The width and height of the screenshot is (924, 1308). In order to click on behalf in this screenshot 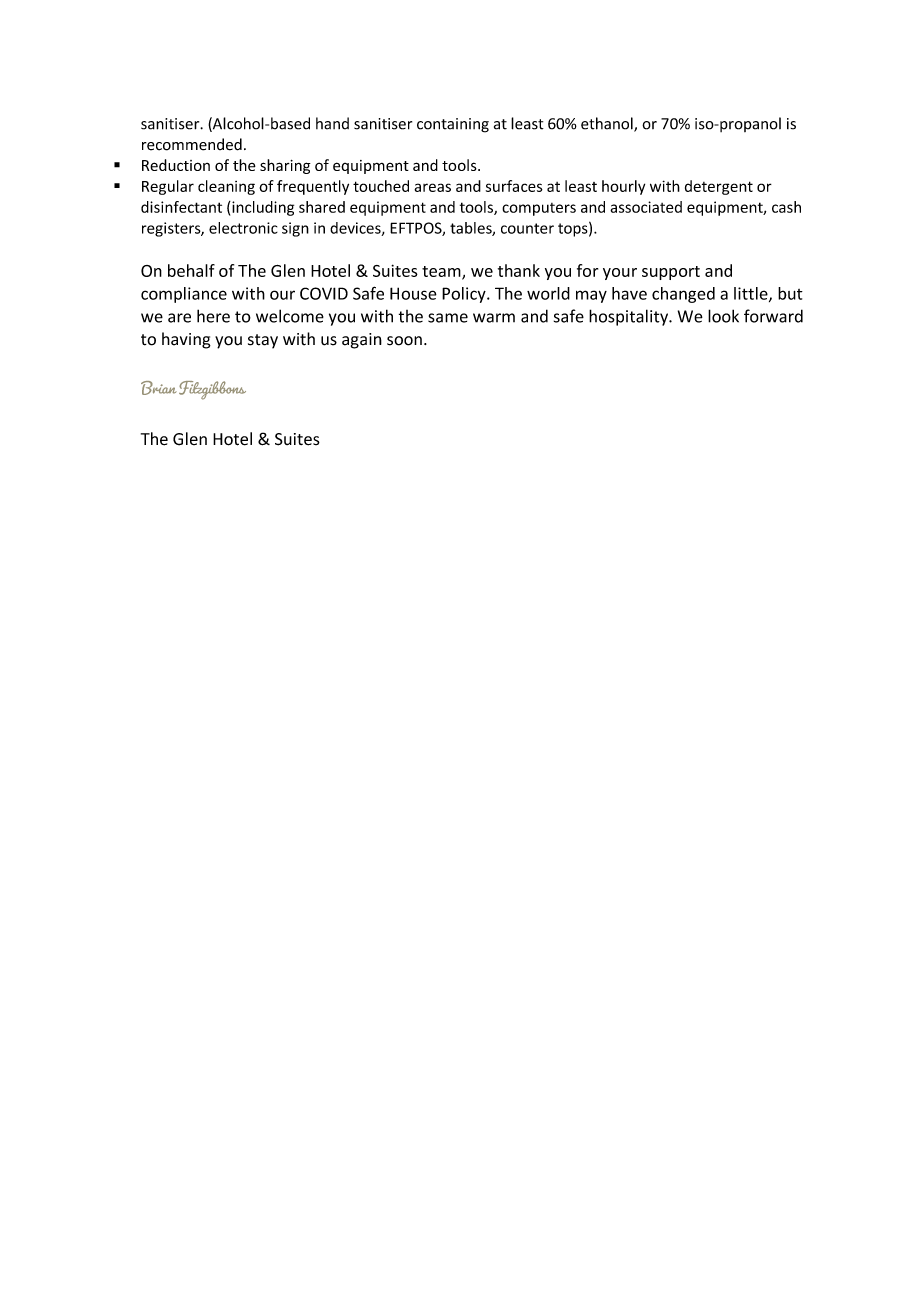, I will do `click(191, 270)`.
